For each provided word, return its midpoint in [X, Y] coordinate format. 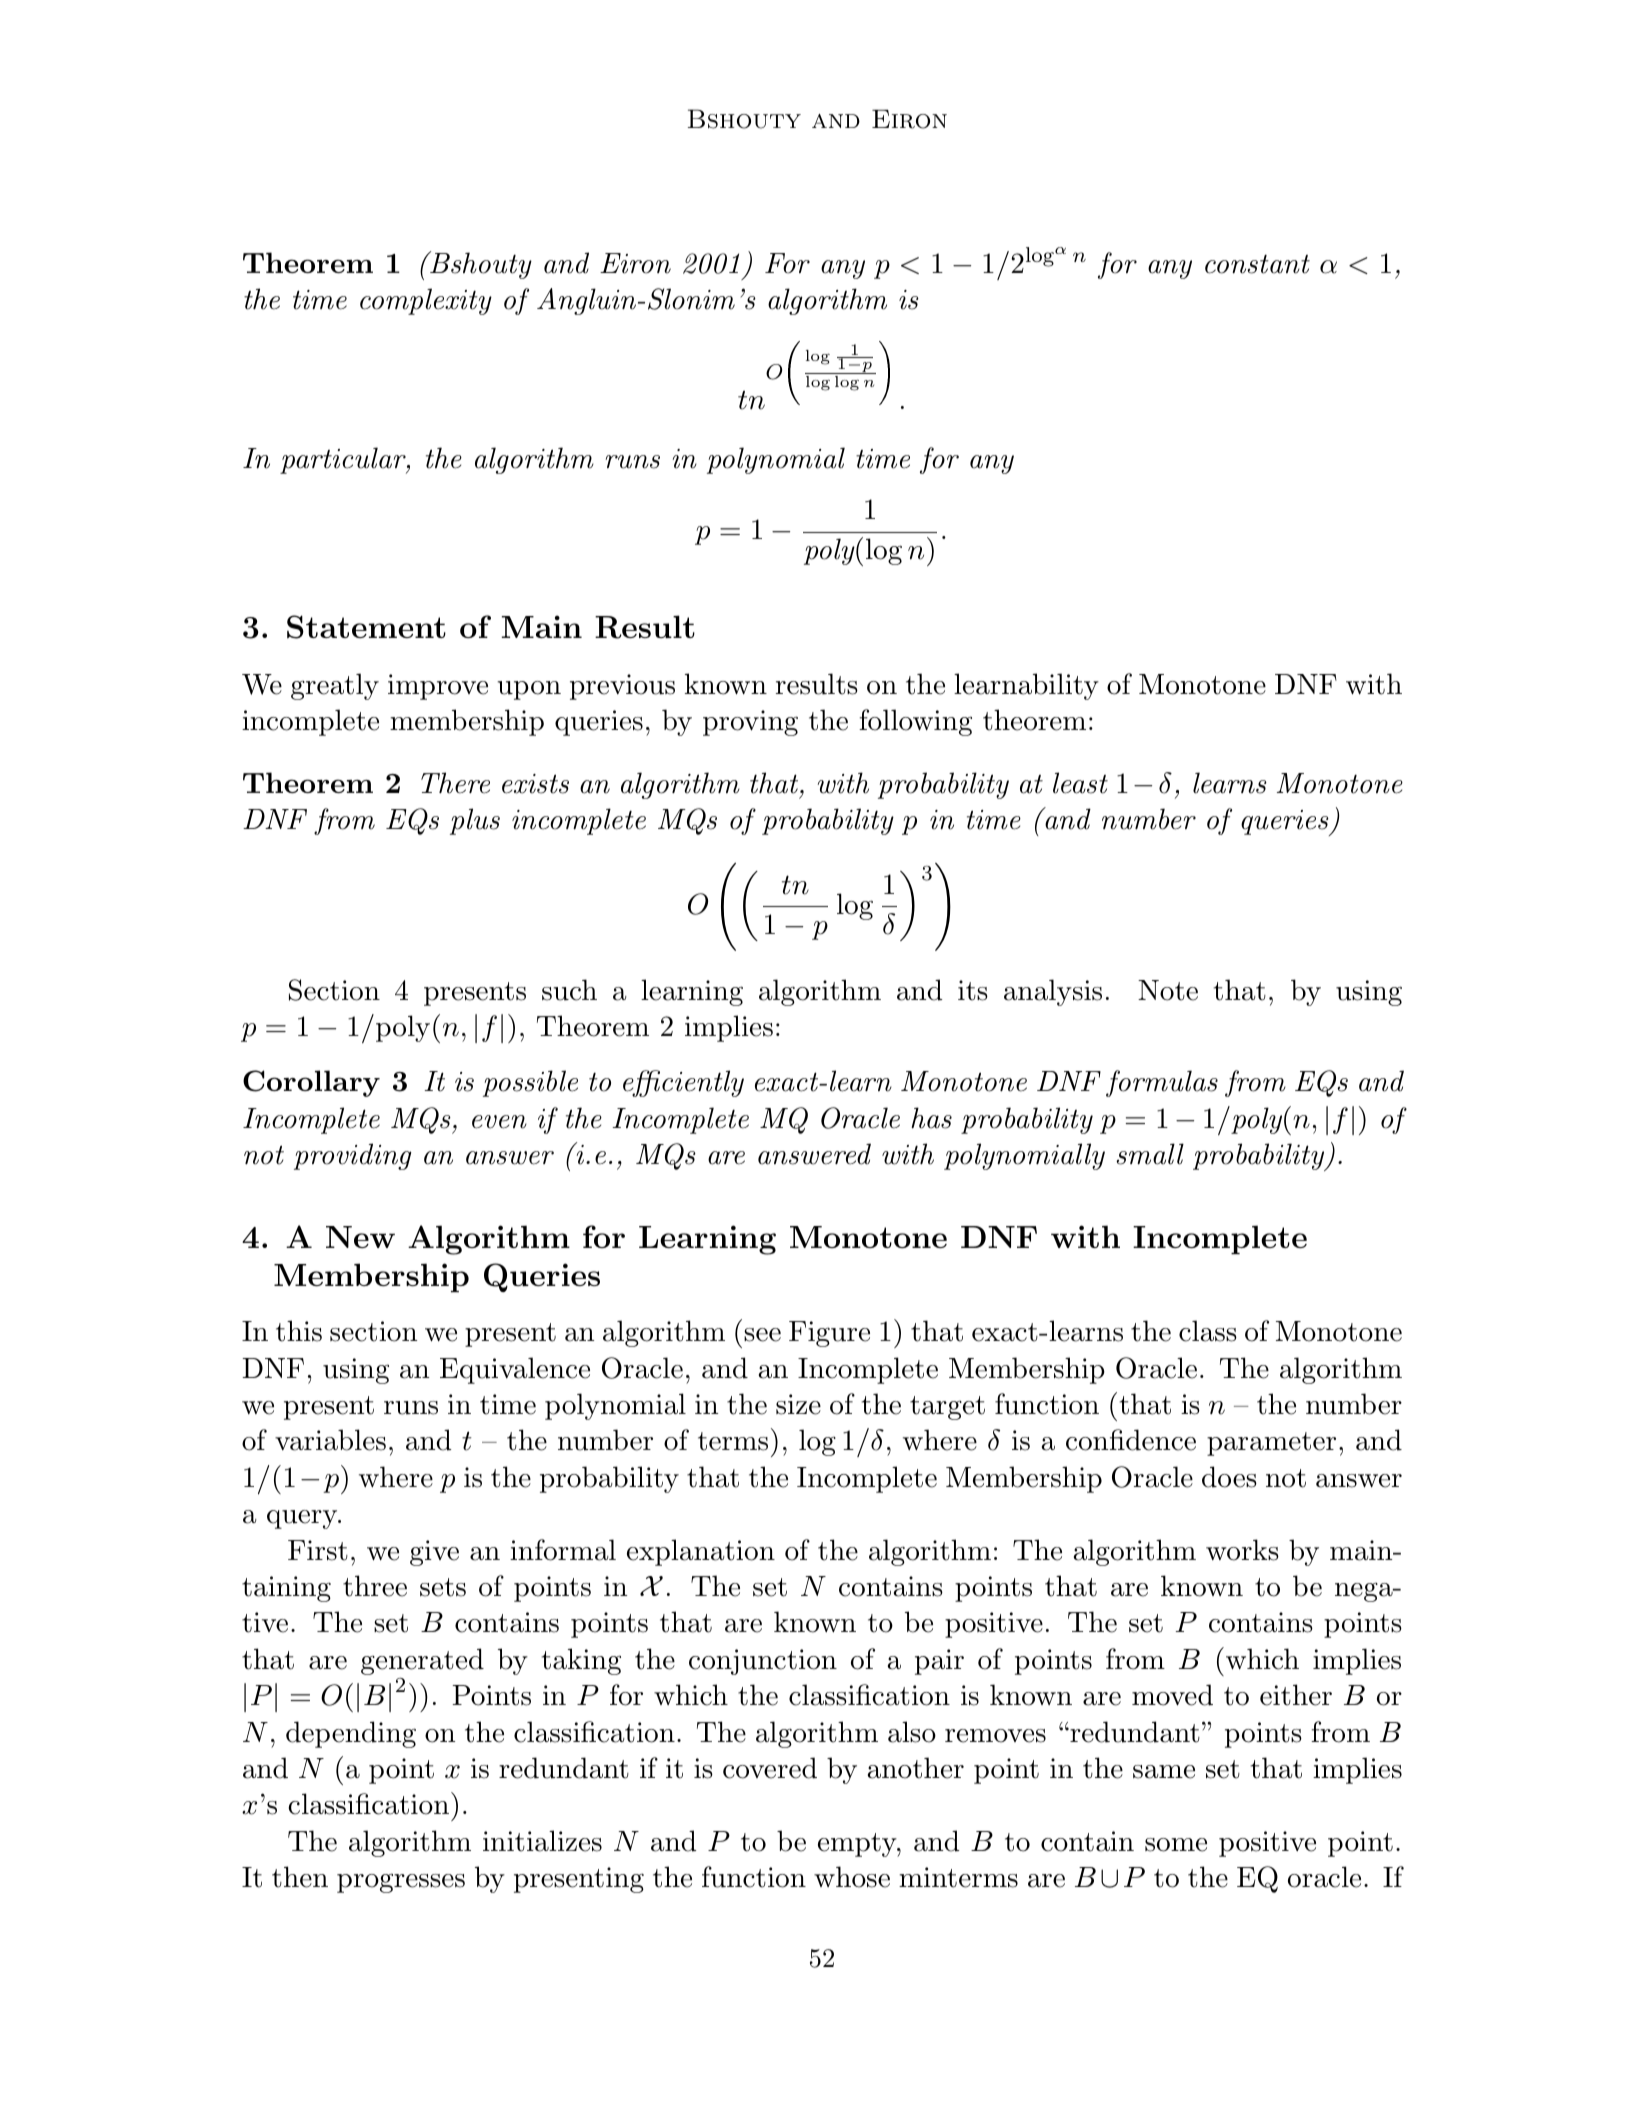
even [499, 1122]
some [1176, 1845]
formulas [1162, 1083]
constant [1257, 264]
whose [852, 1877]
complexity [426, 301]
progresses [401, 1883]
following [915, 722]
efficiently [683, 1083]
